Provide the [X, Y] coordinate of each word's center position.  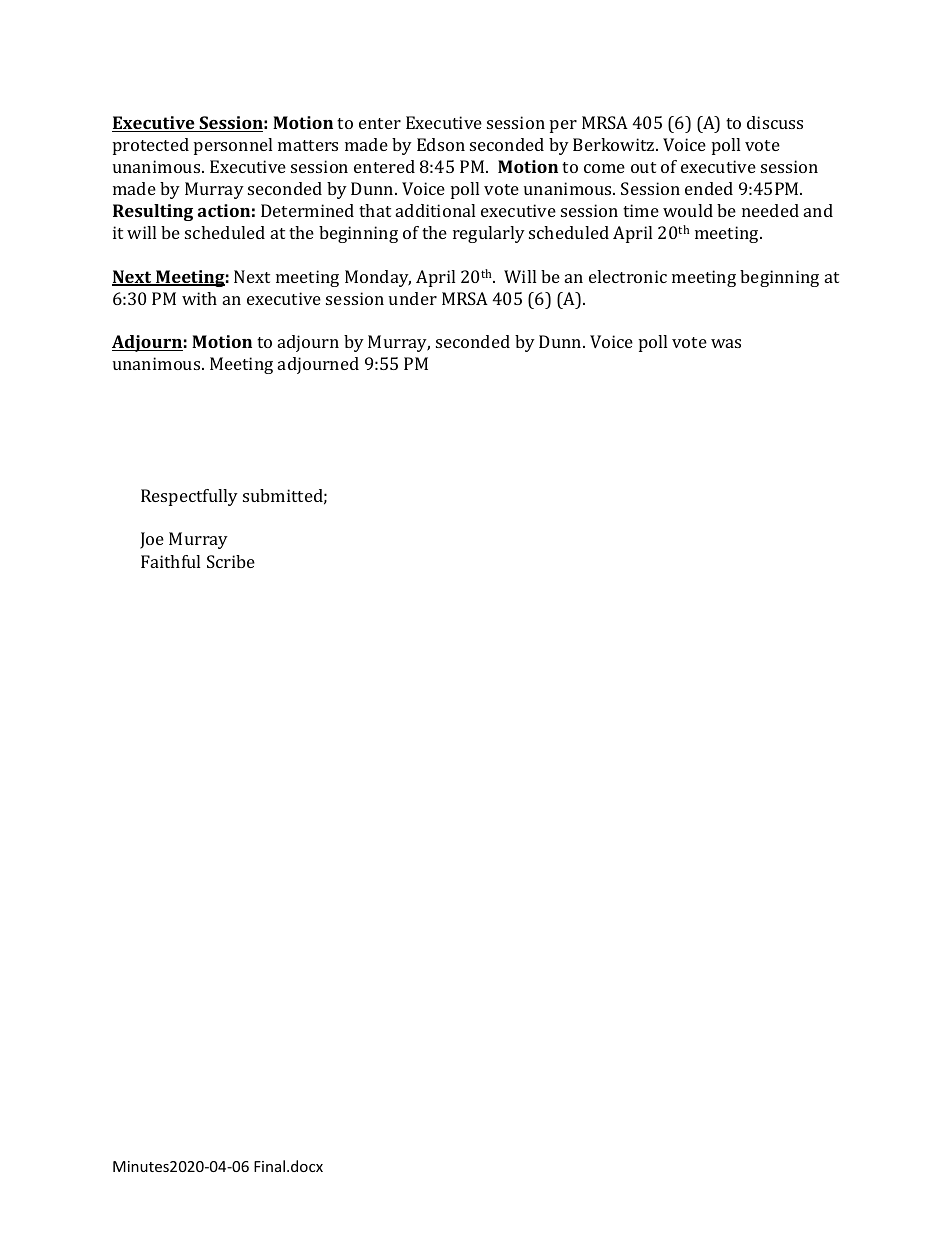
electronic [628, 276]
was [726, 343]
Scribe [231, 561]
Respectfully [189, 497]
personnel [233, 146]
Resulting [153, 212]
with [199, 298]
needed [770, 210]
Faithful [170, 561]
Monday [378, 278]
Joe [152, 540]
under [413, 298]
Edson [441, 144]
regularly [489, 234]
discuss [775, 122]
